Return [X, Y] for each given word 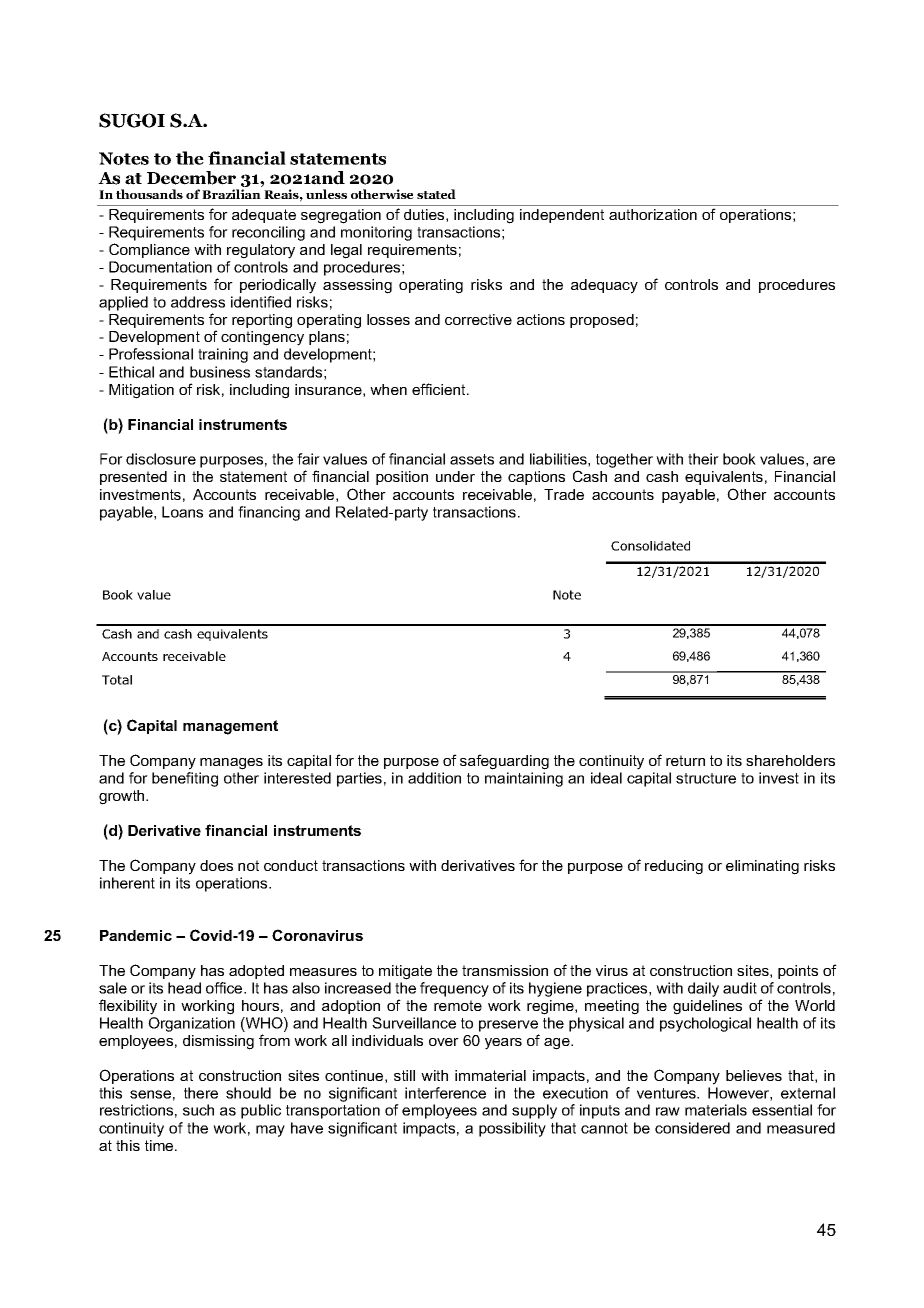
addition [434, 778]
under [455, 476]
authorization [653, 214]
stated [436, 194]
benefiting [185, 779]
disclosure [161, 459]
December [191, 178]
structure [706, 778]
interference [445, 1093]
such [198, 1110]
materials [716, 1110]
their [703, 459]
